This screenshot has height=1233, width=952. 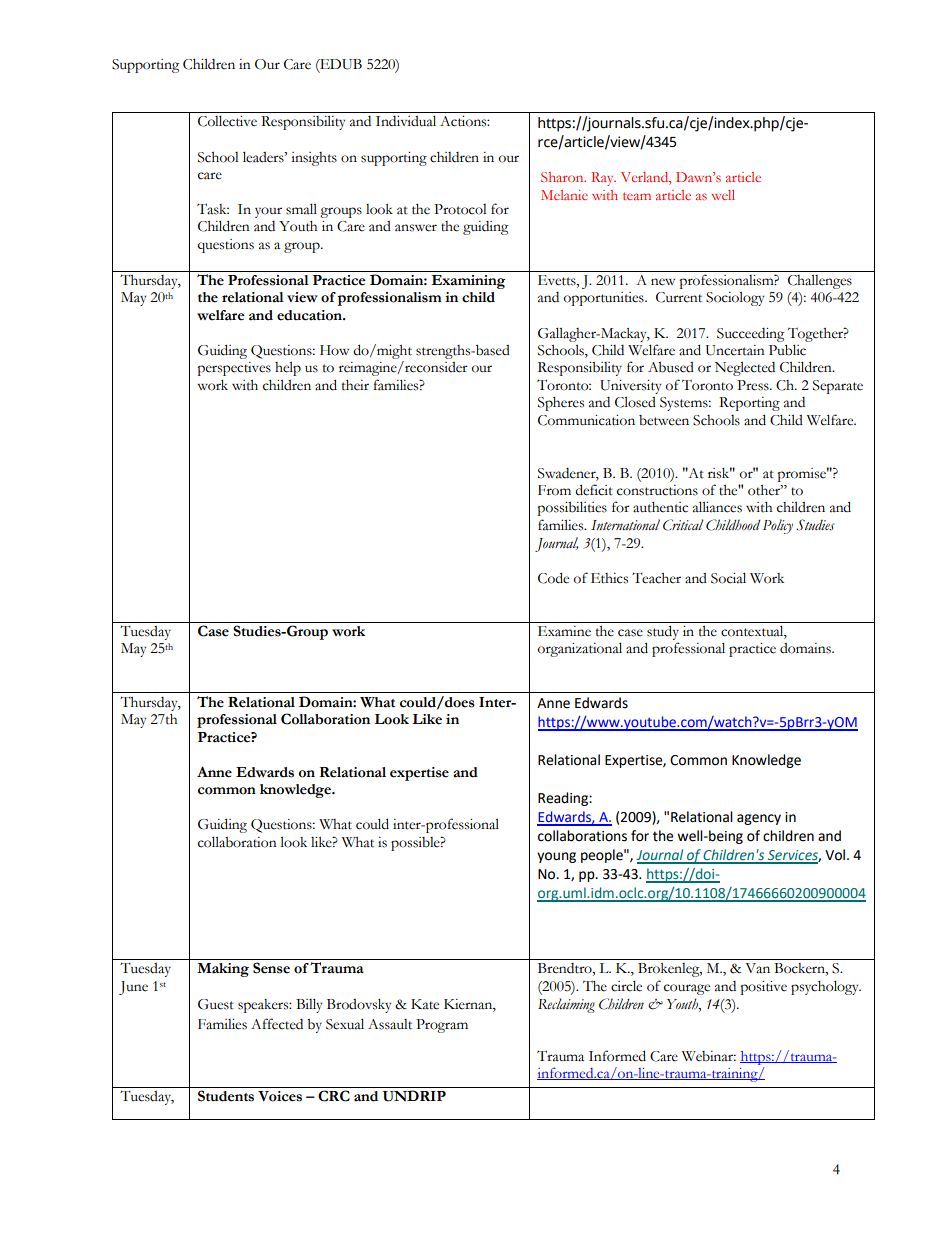 I want to click on Collective, so click(x=227, y=121).
